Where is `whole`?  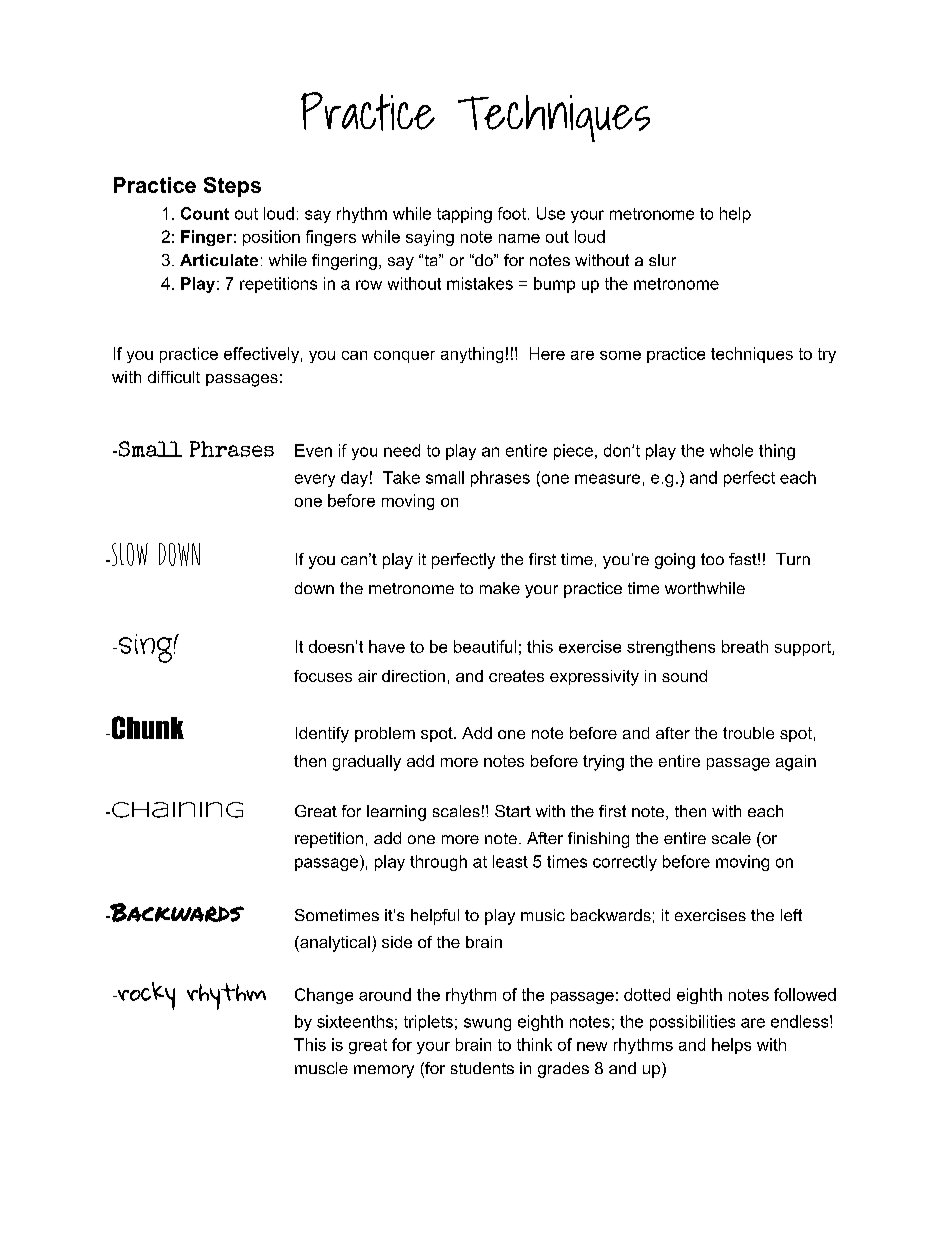
whole is located at coordinates (731, 450).
